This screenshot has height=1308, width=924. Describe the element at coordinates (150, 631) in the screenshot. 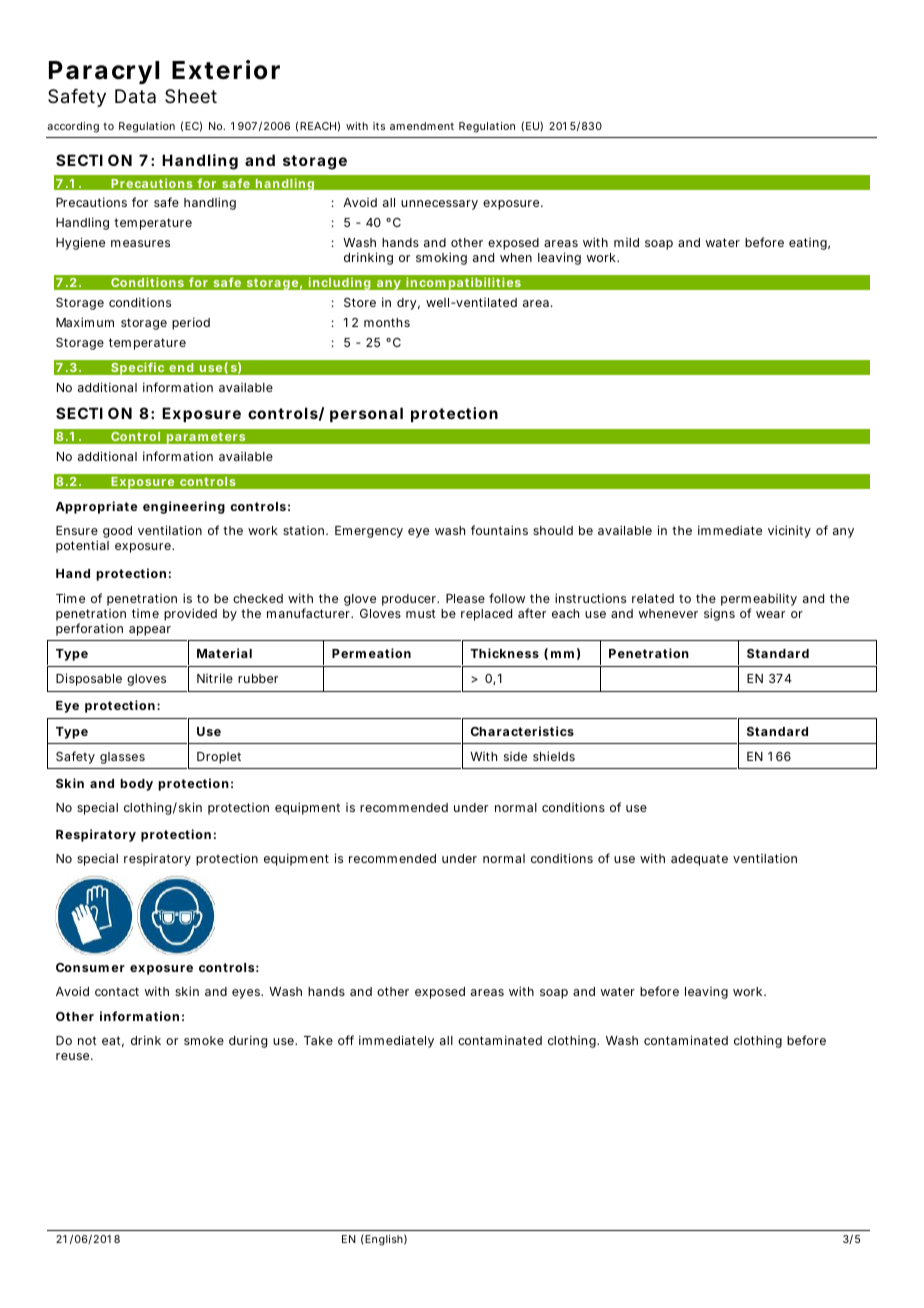

I see `appear` at that location.
